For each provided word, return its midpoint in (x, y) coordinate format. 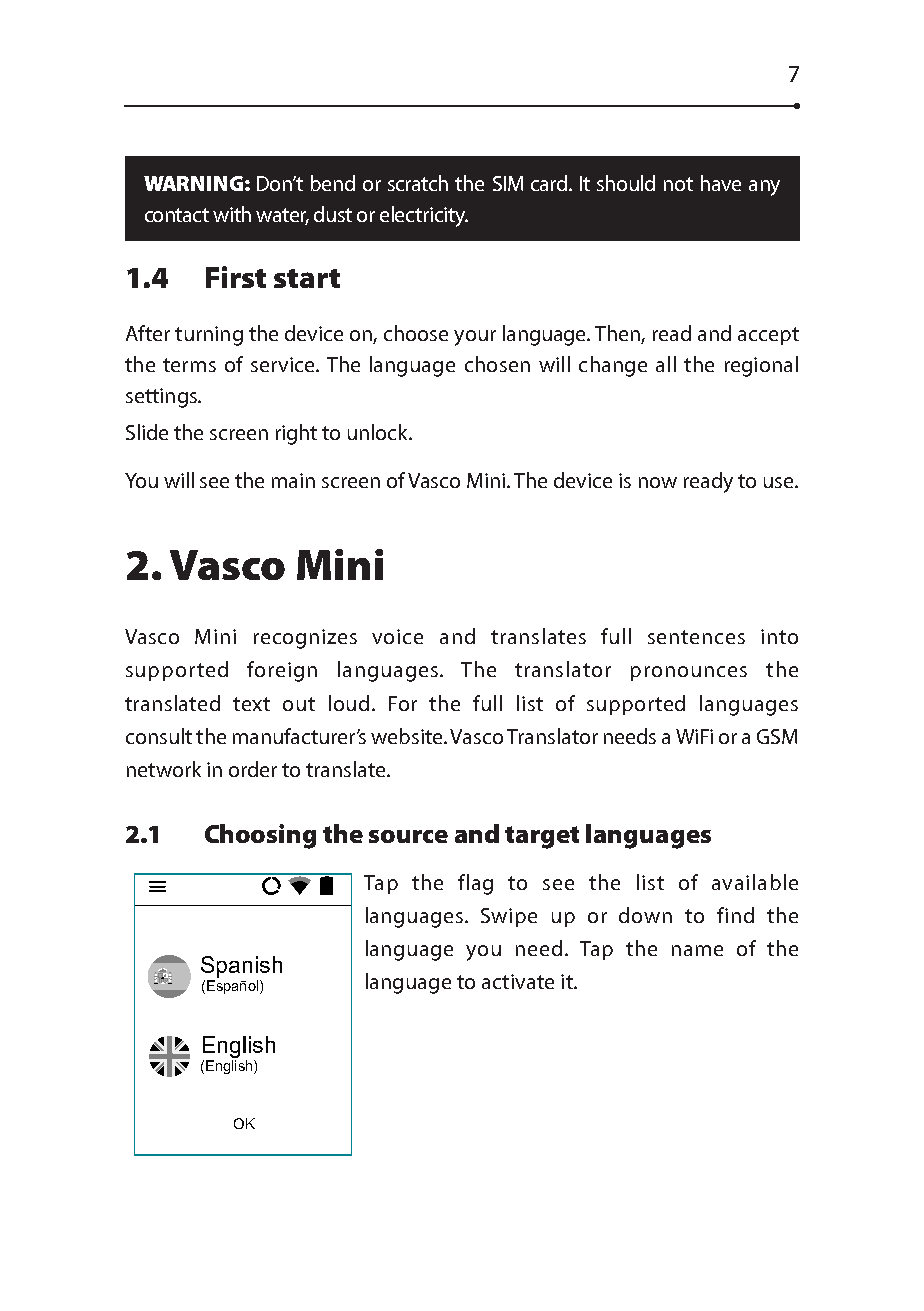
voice (397, 636)
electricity (424, 216)
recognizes (305, 639)
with (232, 214)
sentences (696, 637)
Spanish (241, 967)
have (721, 183)
